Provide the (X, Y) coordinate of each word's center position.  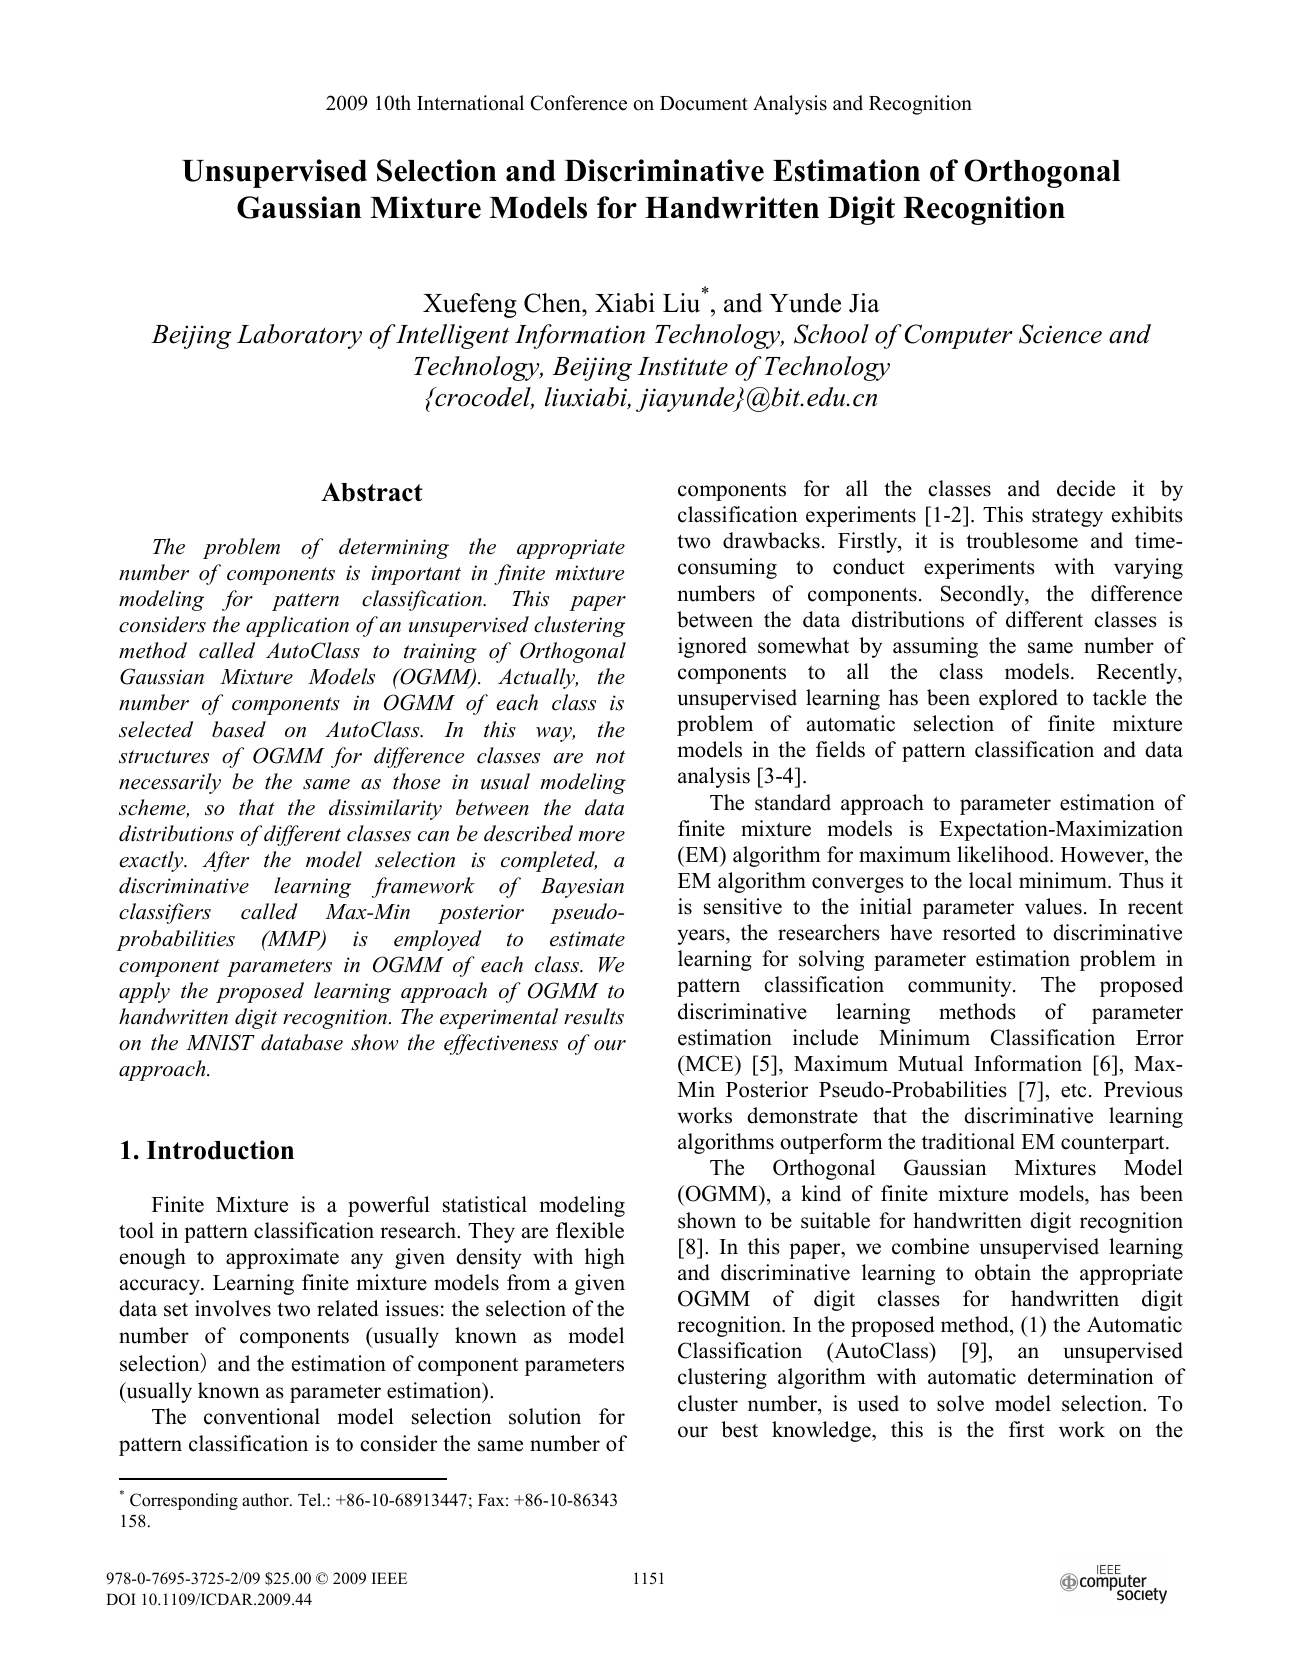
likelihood (1004, 854)
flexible (590, 1230)
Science (1060, 334)
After (225, 861)
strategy (1067, 517)
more (601, 836)
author (266, 1500)
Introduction (220, 1150)
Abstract (372, 492)
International (470, 103)
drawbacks (771, 540)
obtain (1003, 1272)
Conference (578, 103)
